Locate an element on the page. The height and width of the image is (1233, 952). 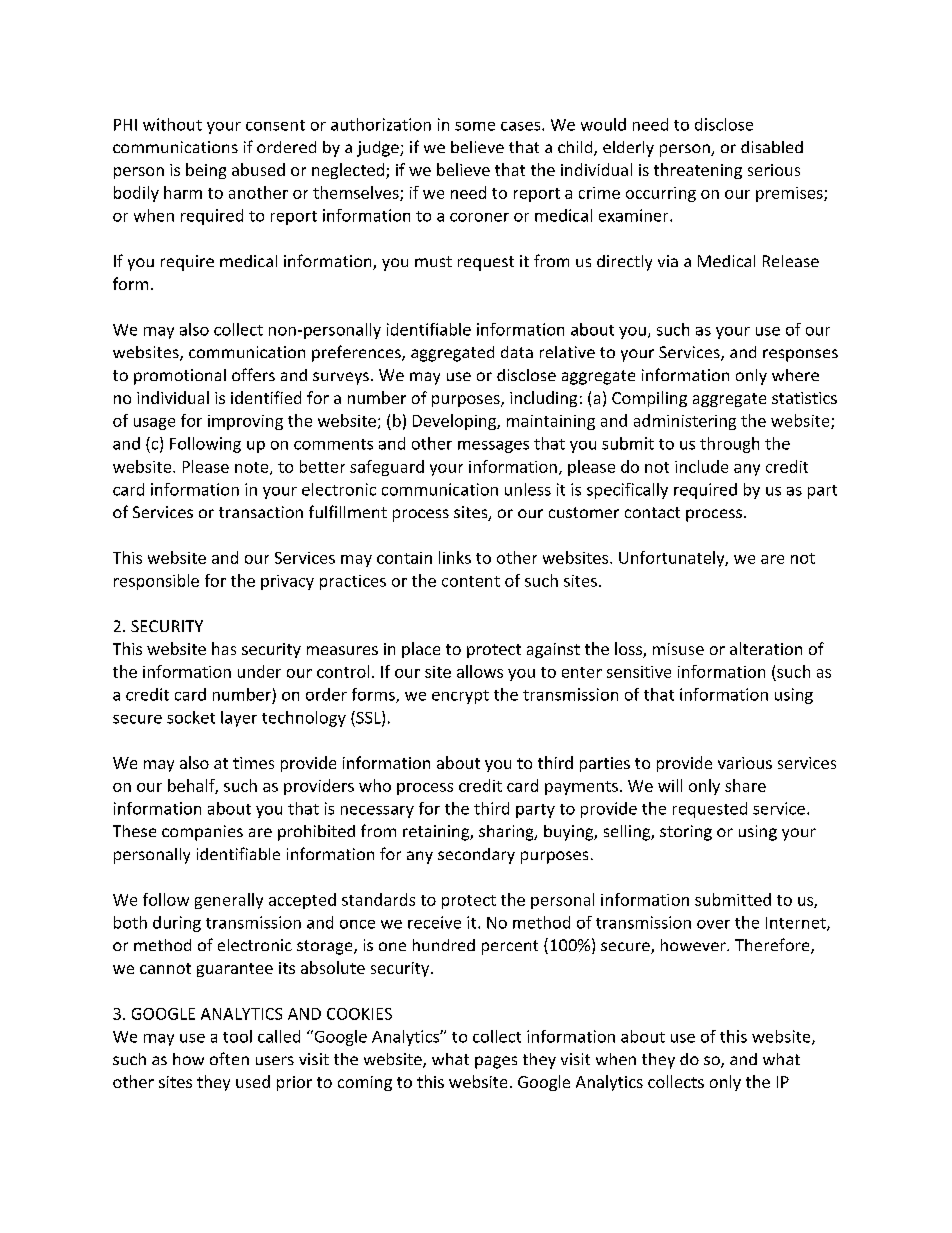
content is located at coordinates (471, 581).
